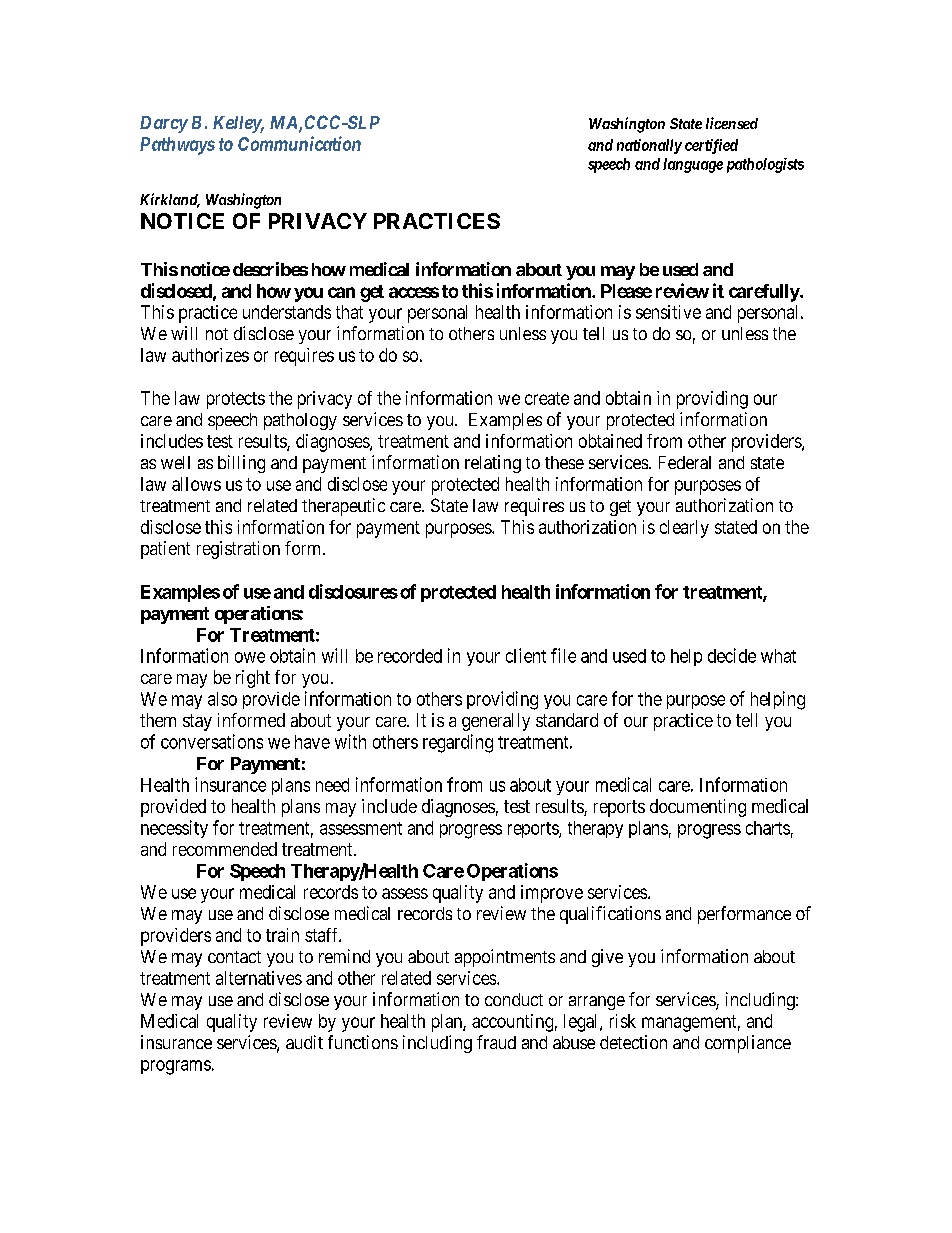 This document has height=1233, width=952. I want to click on programs, so click(176, 1067).
